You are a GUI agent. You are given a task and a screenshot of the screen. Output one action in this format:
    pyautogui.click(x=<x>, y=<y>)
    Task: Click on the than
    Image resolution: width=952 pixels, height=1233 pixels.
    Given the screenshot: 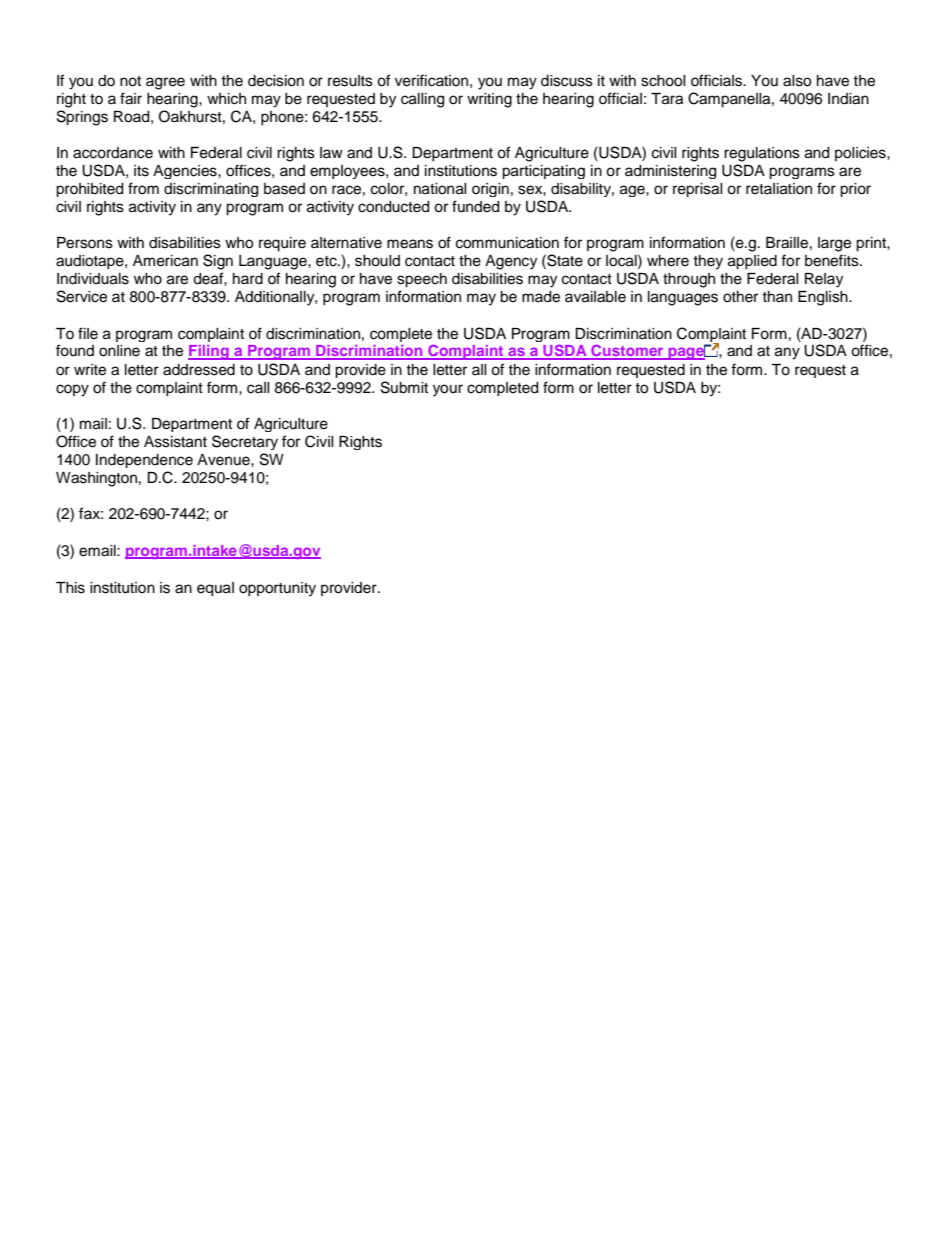 What is the action you would take?
    pyautogui.click(x=777, y=296)
